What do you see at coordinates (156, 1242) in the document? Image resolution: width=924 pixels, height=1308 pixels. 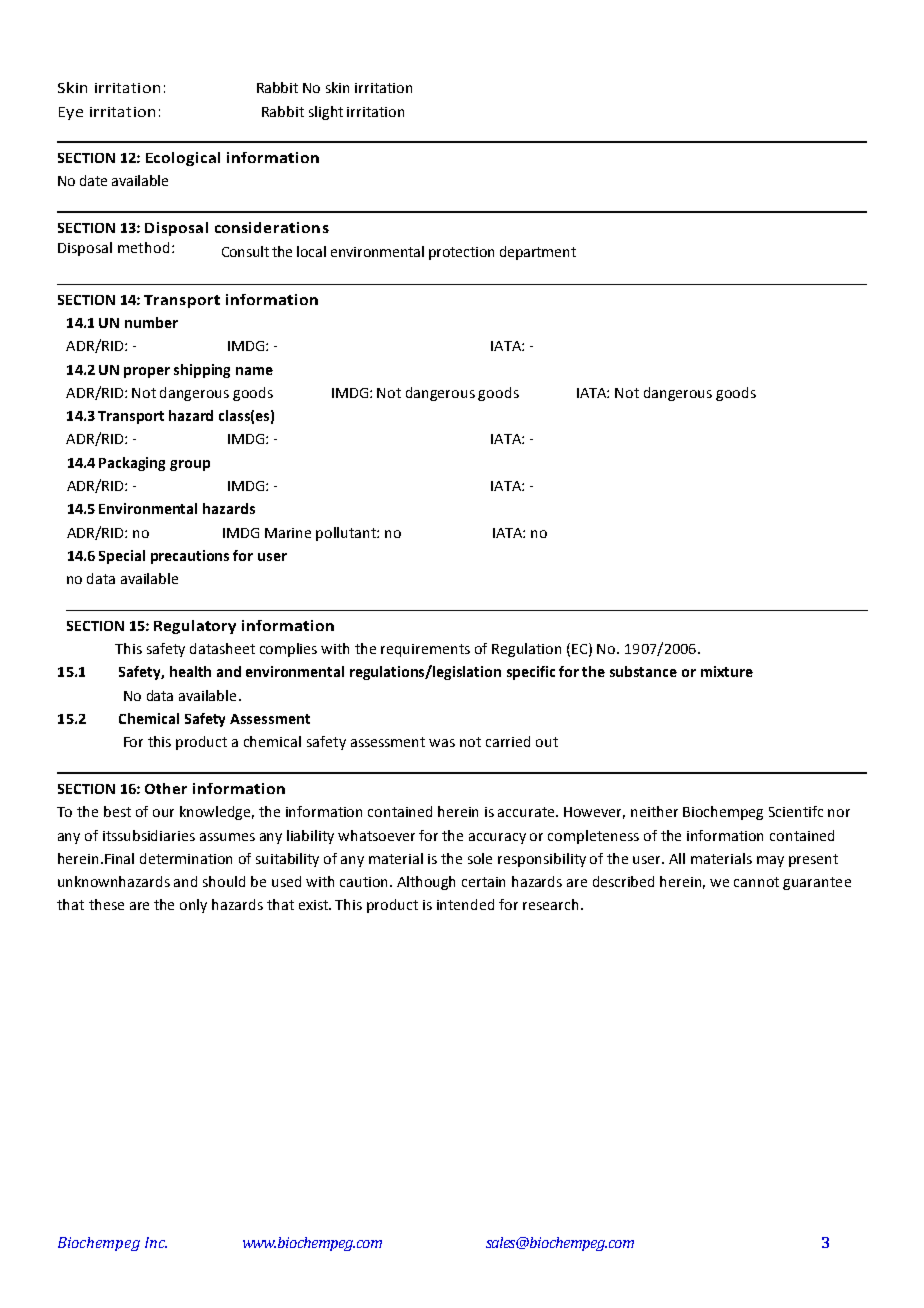 I see `Inc` at bounding box center [156, 1242].
